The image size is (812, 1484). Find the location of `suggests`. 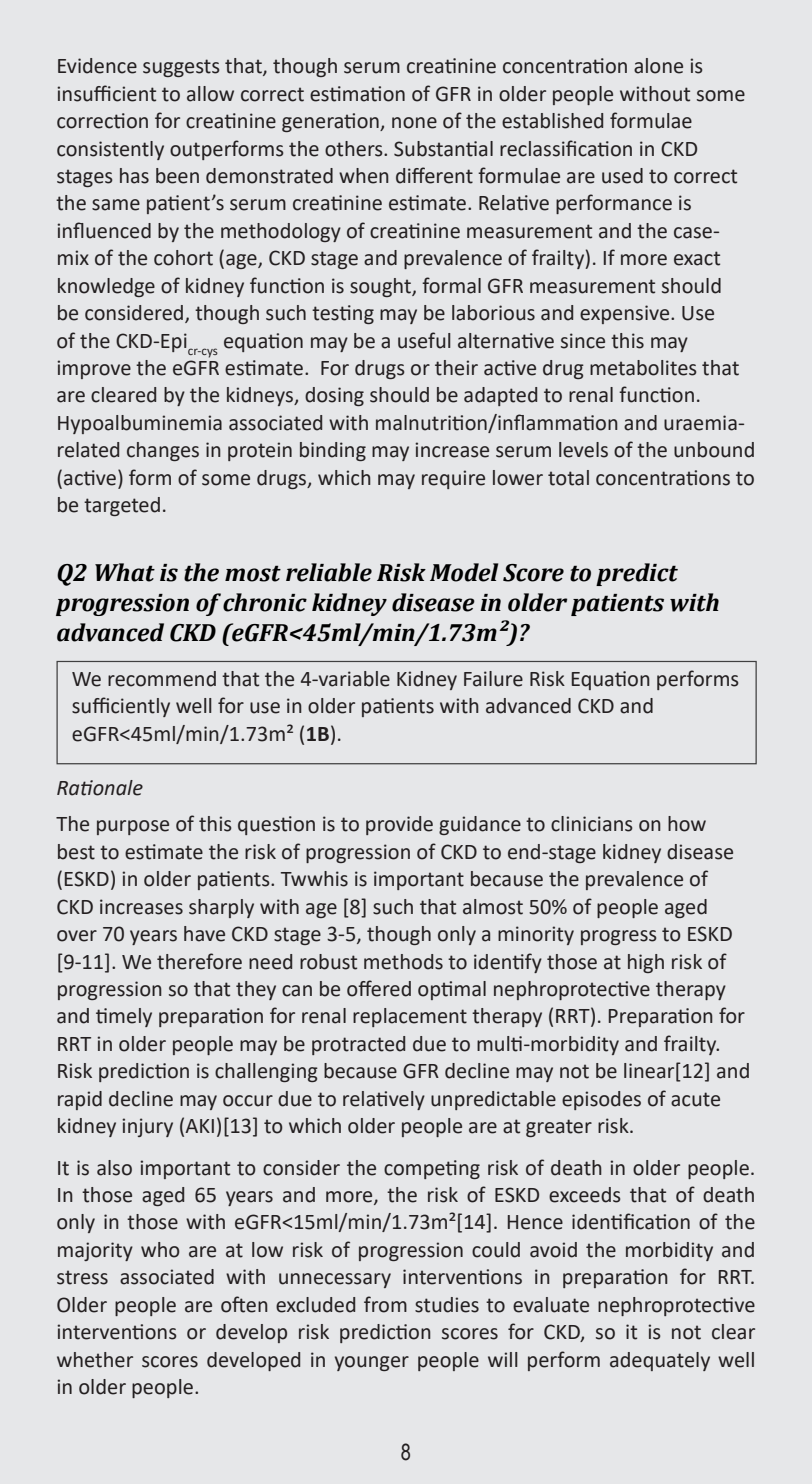

suggests is located at coordinates (181, 68).
